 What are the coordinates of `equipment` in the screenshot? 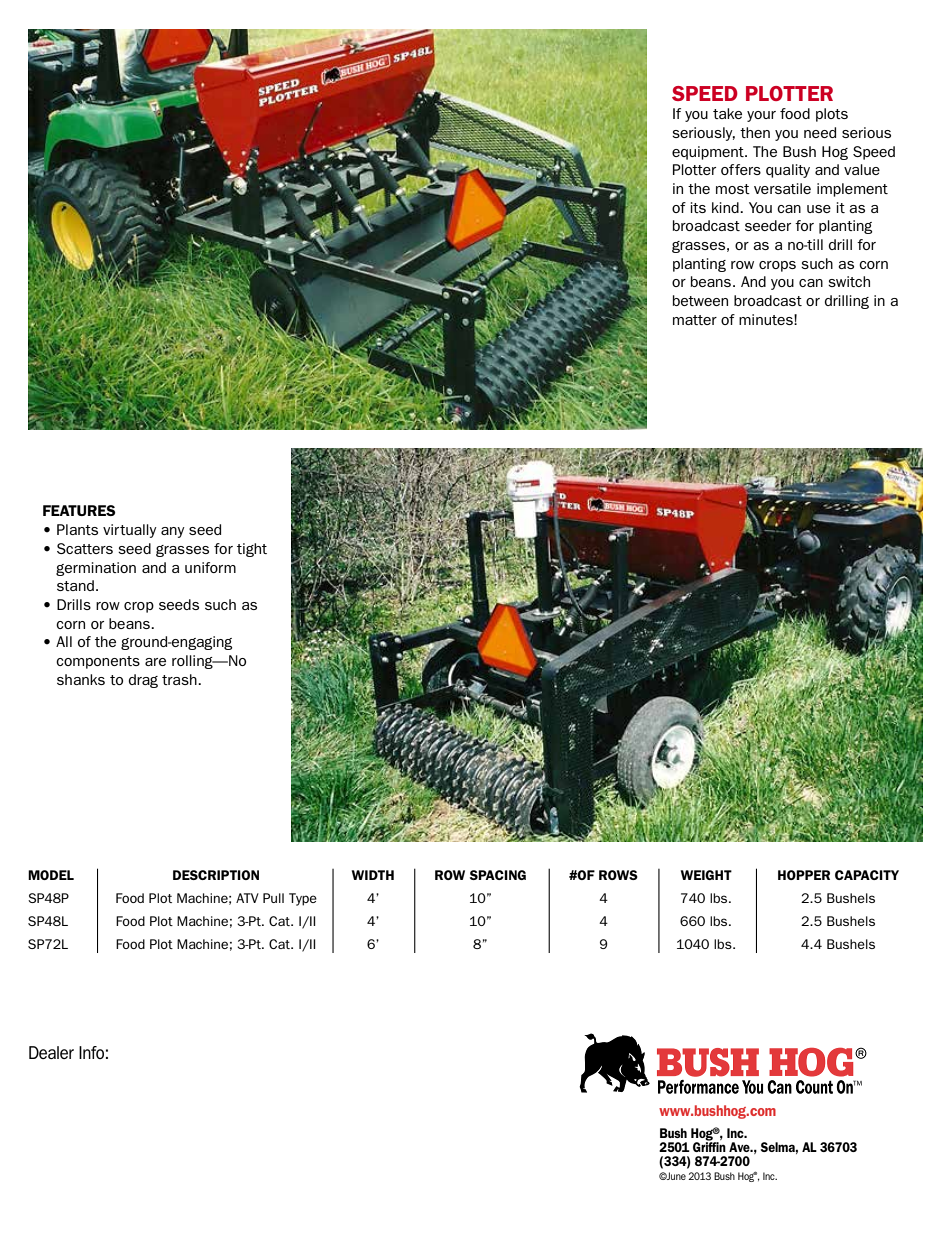 It's located at (709, 153).
